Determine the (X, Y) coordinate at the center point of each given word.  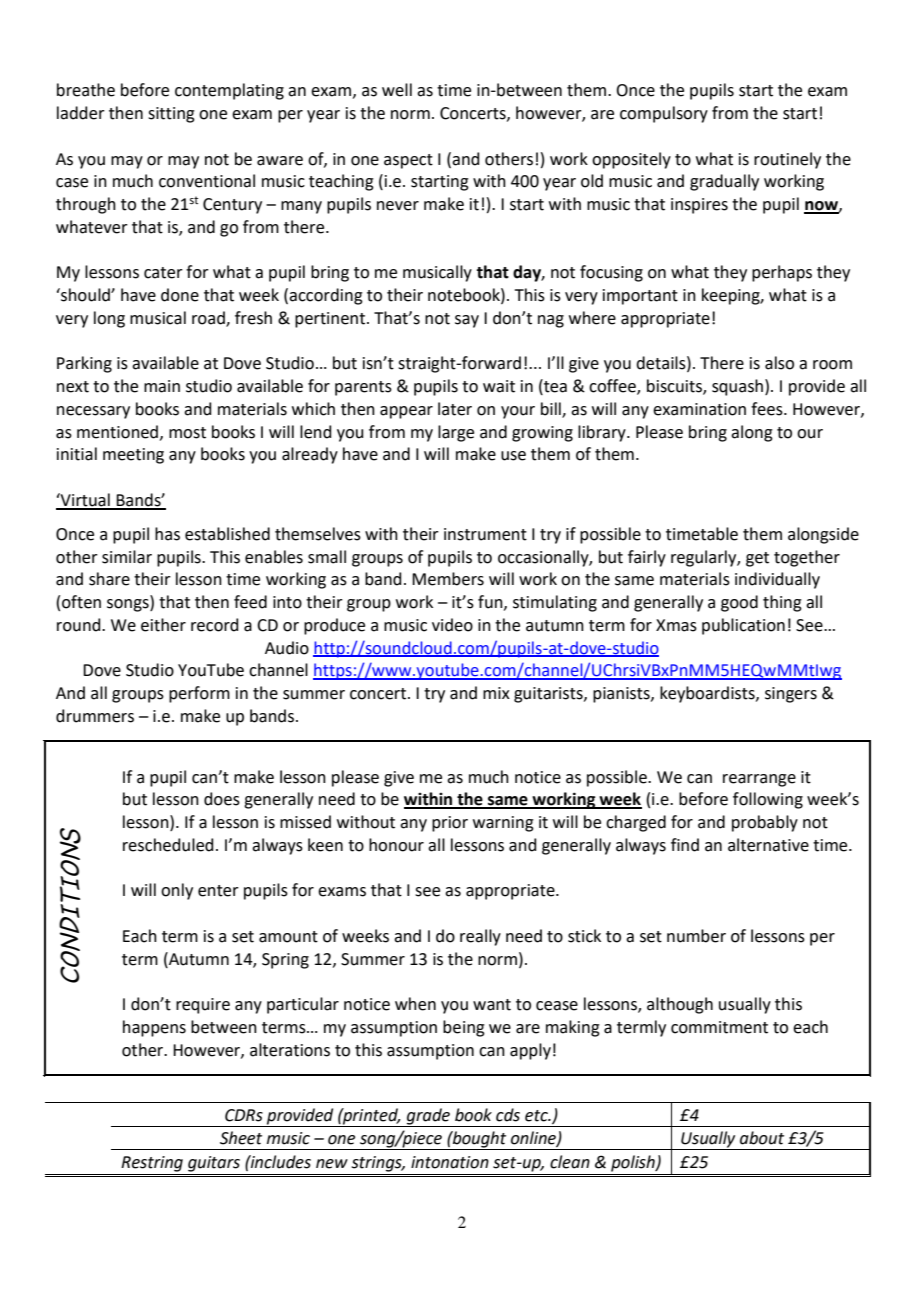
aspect (408, 161)
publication (743, 626)
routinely (787, 160)
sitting (171, 115)
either (163, 625)
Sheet (241, 1138)
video (452, 625)
